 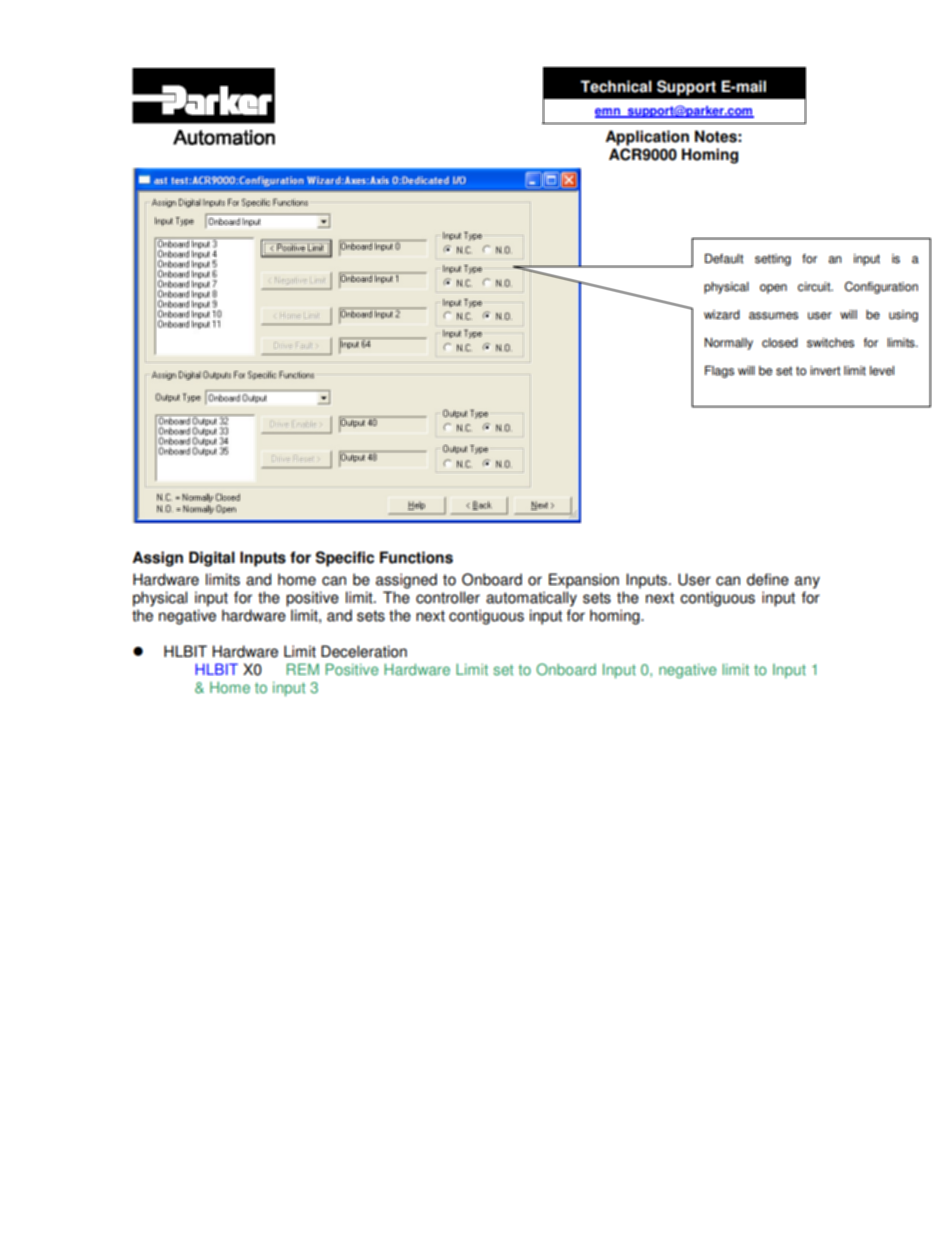 I want to click on Default, so click(x=724, y=259).
